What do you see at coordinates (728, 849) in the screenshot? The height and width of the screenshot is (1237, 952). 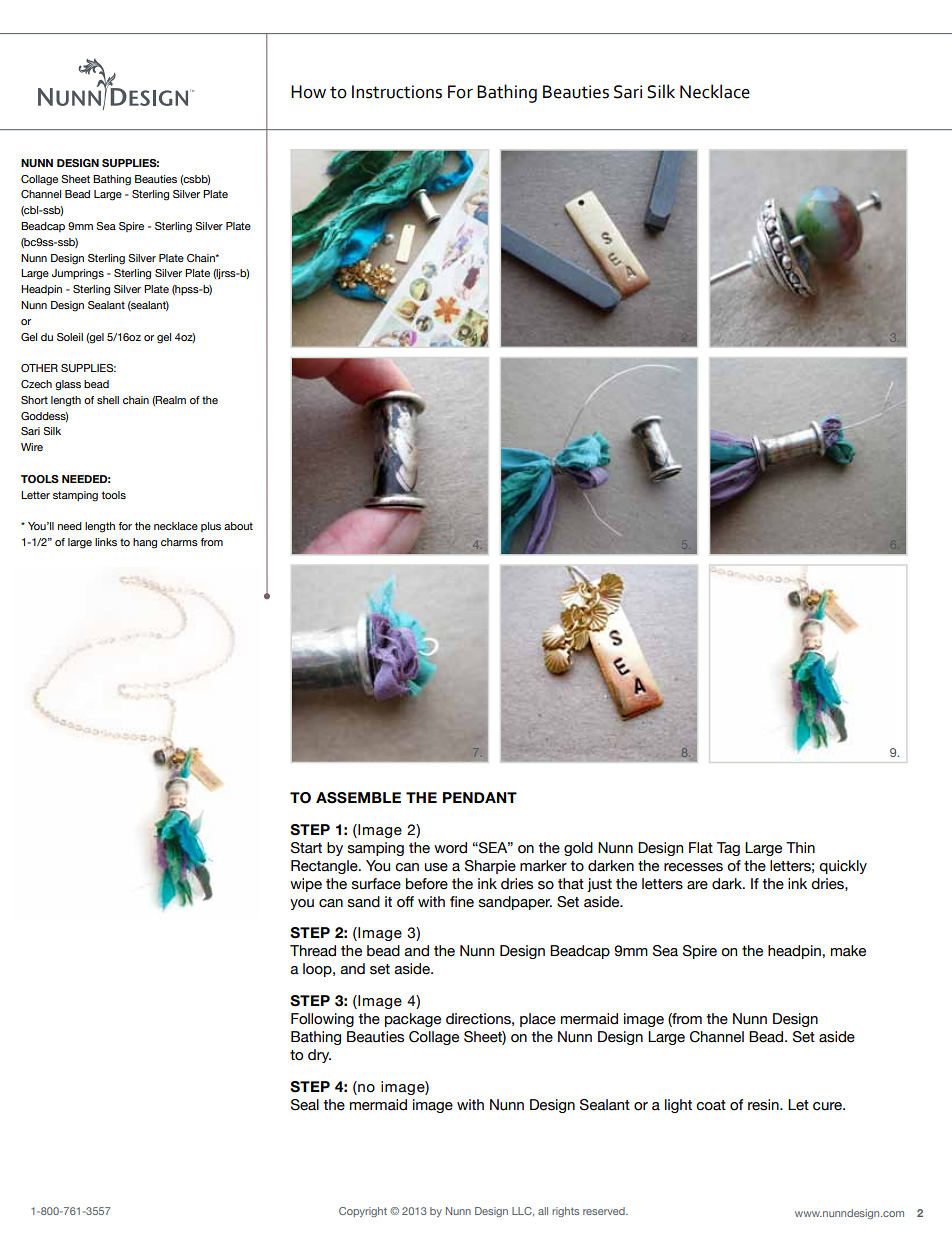 I see `Tag` at bounding box center [728, 849].
